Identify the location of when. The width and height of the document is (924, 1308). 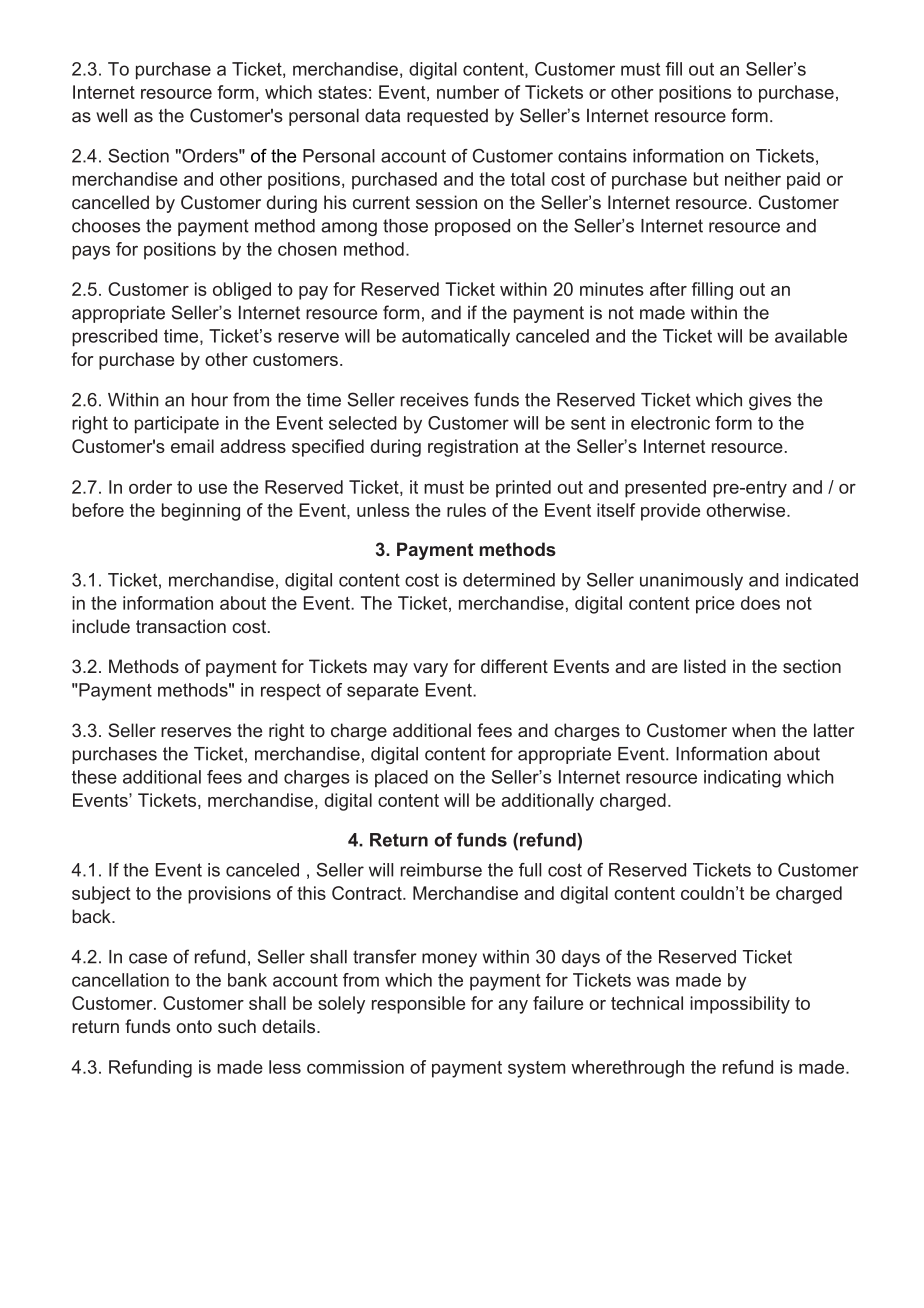
(753, 730).
